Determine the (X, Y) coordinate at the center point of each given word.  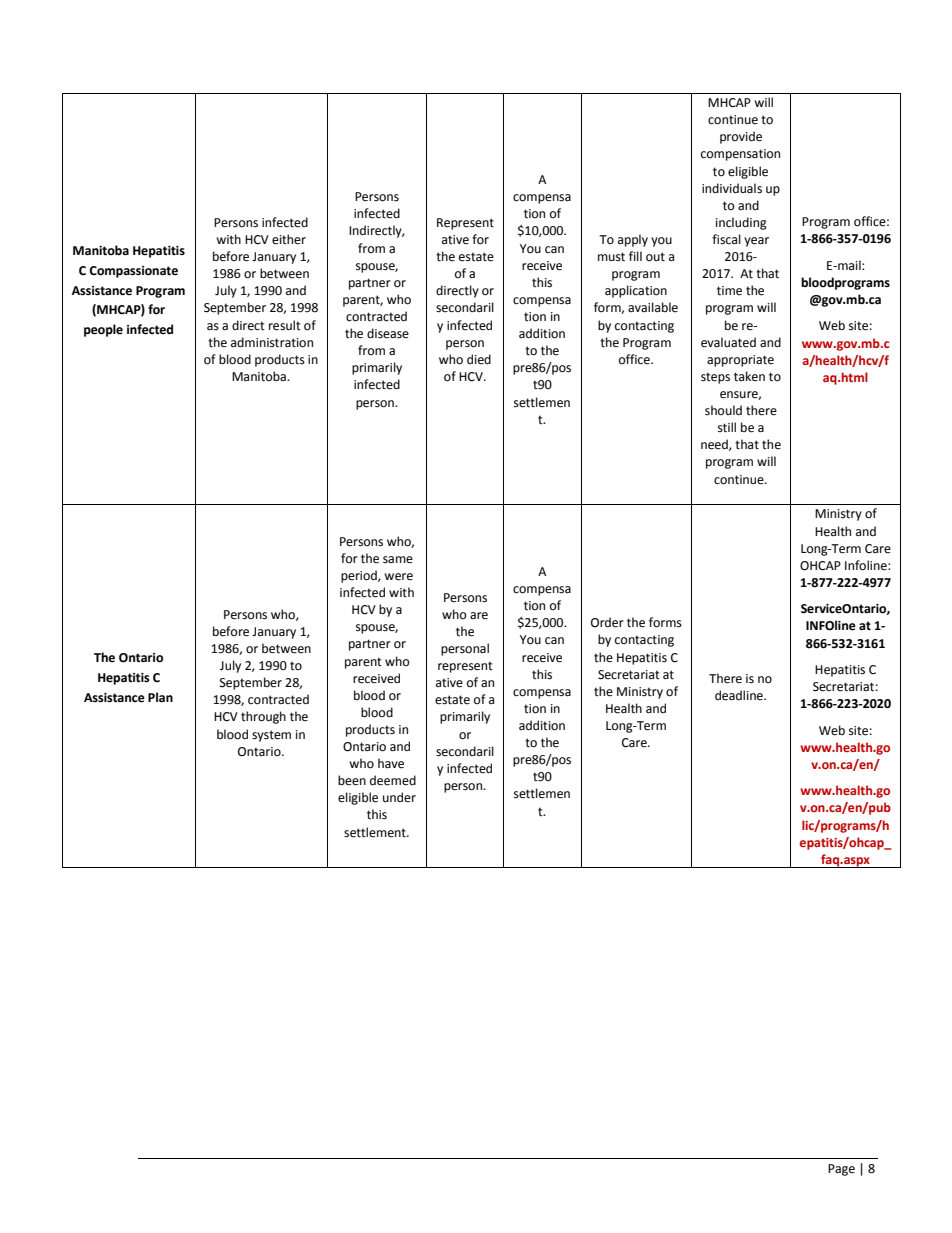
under (399, 797)
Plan (160, 697)
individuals (732, 188)
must (611, 257)
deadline (740, 695)
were (398, 577)
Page (841, 1170)
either (289, 239)
